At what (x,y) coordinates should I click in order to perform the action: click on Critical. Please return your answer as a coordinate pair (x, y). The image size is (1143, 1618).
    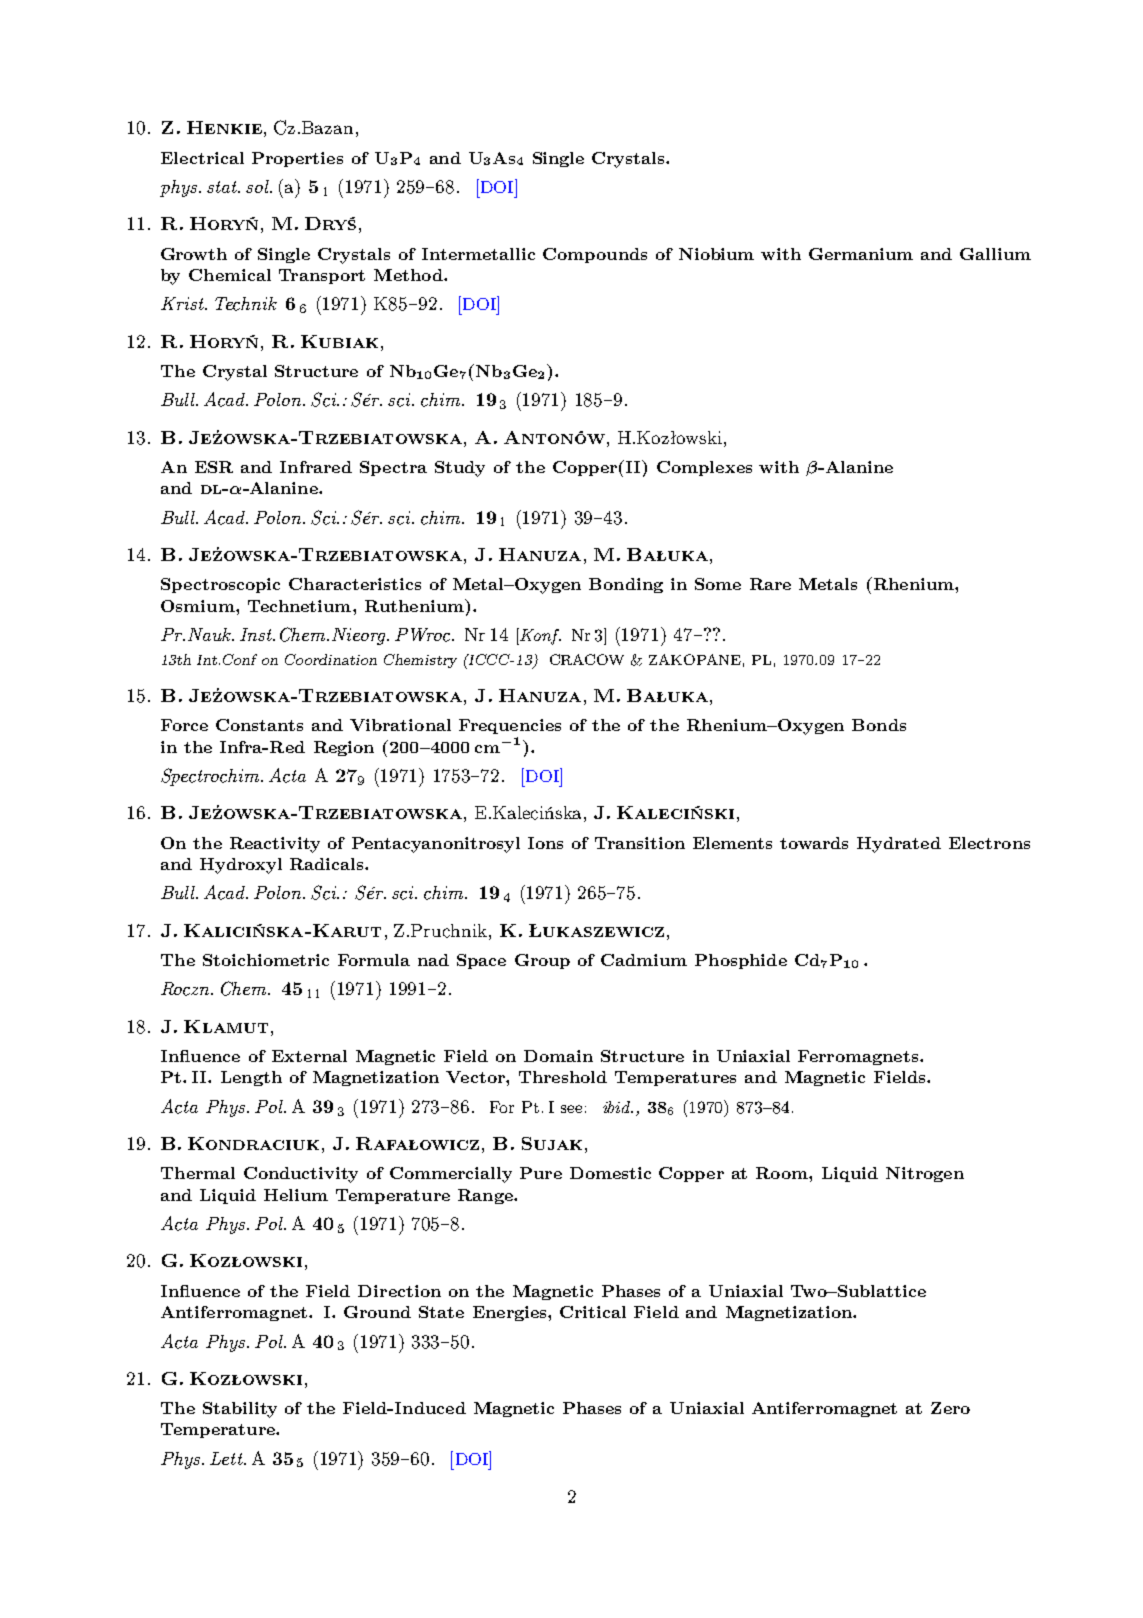
    Looking at the image, I should click on (593, 1312).
